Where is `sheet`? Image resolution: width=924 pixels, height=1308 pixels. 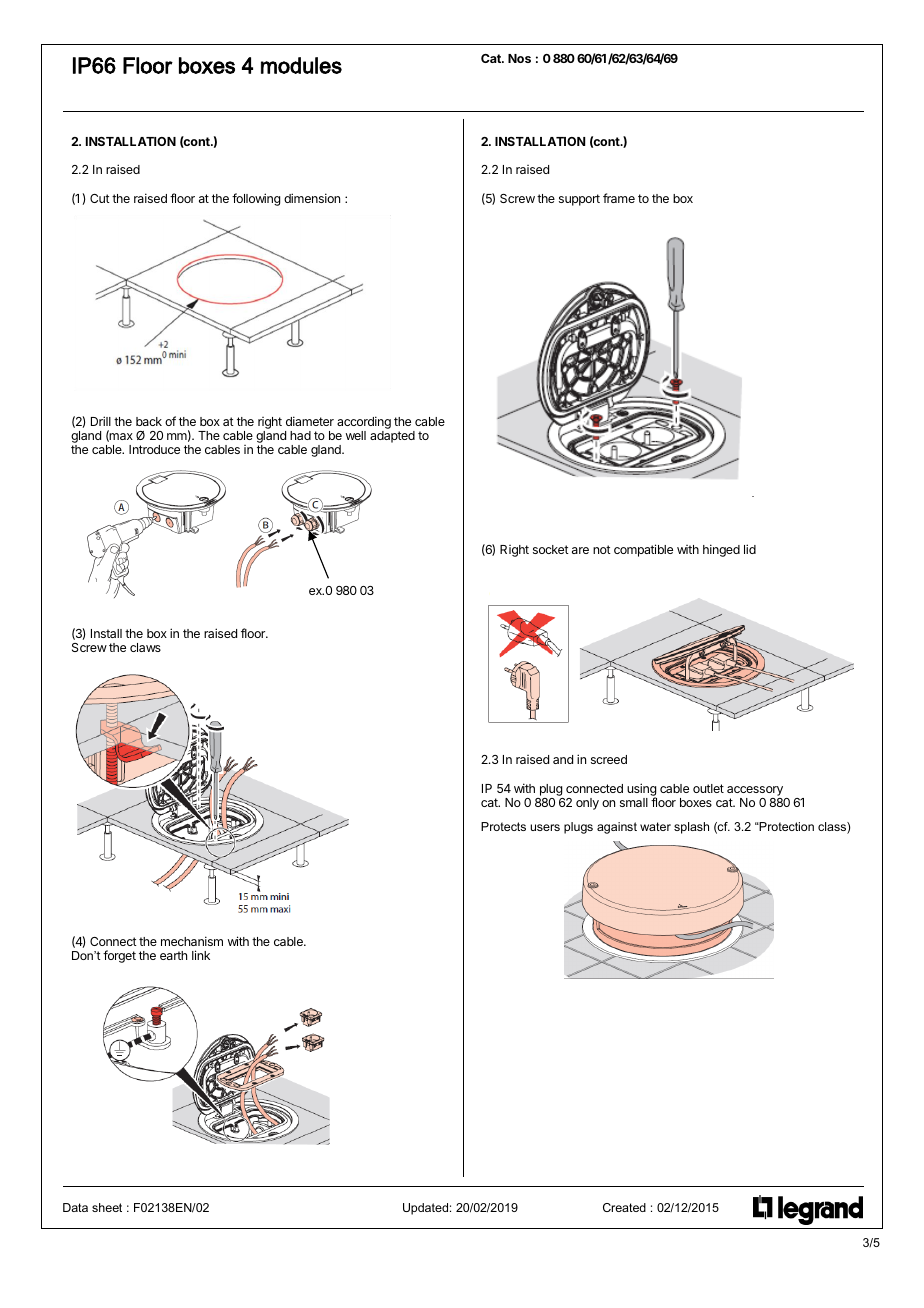
sheet is located at coordinates (107, 1207).
